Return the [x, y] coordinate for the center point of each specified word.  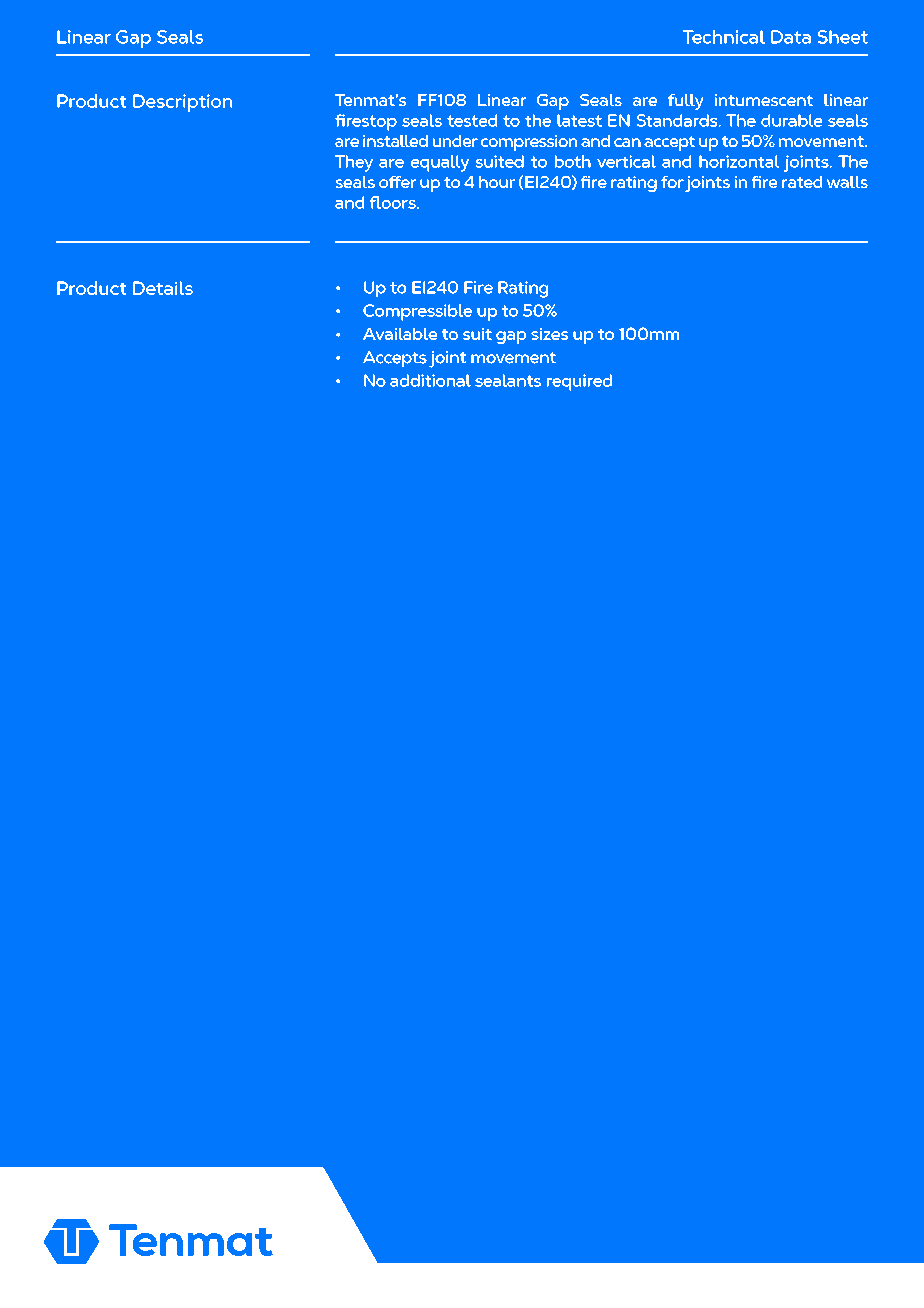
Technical [724, 37]
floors [394, 202]
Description [182, 103]
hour [497, 182]
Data [791, 37]
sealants [508, 380]
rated [802, 182]
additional [430, 380]
